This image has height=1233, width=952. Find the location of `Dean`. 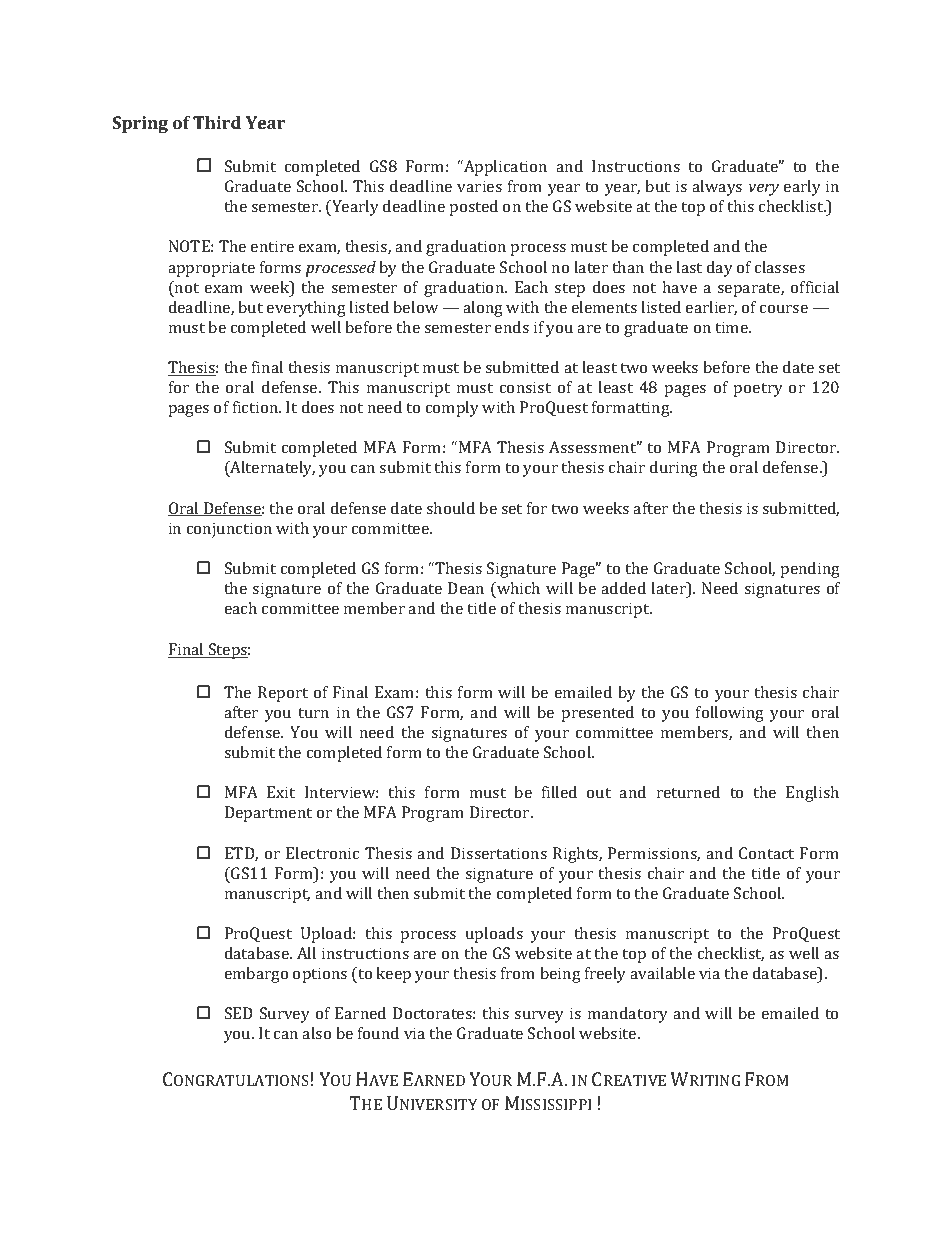

Dean is located at coordinates (466, 588).
